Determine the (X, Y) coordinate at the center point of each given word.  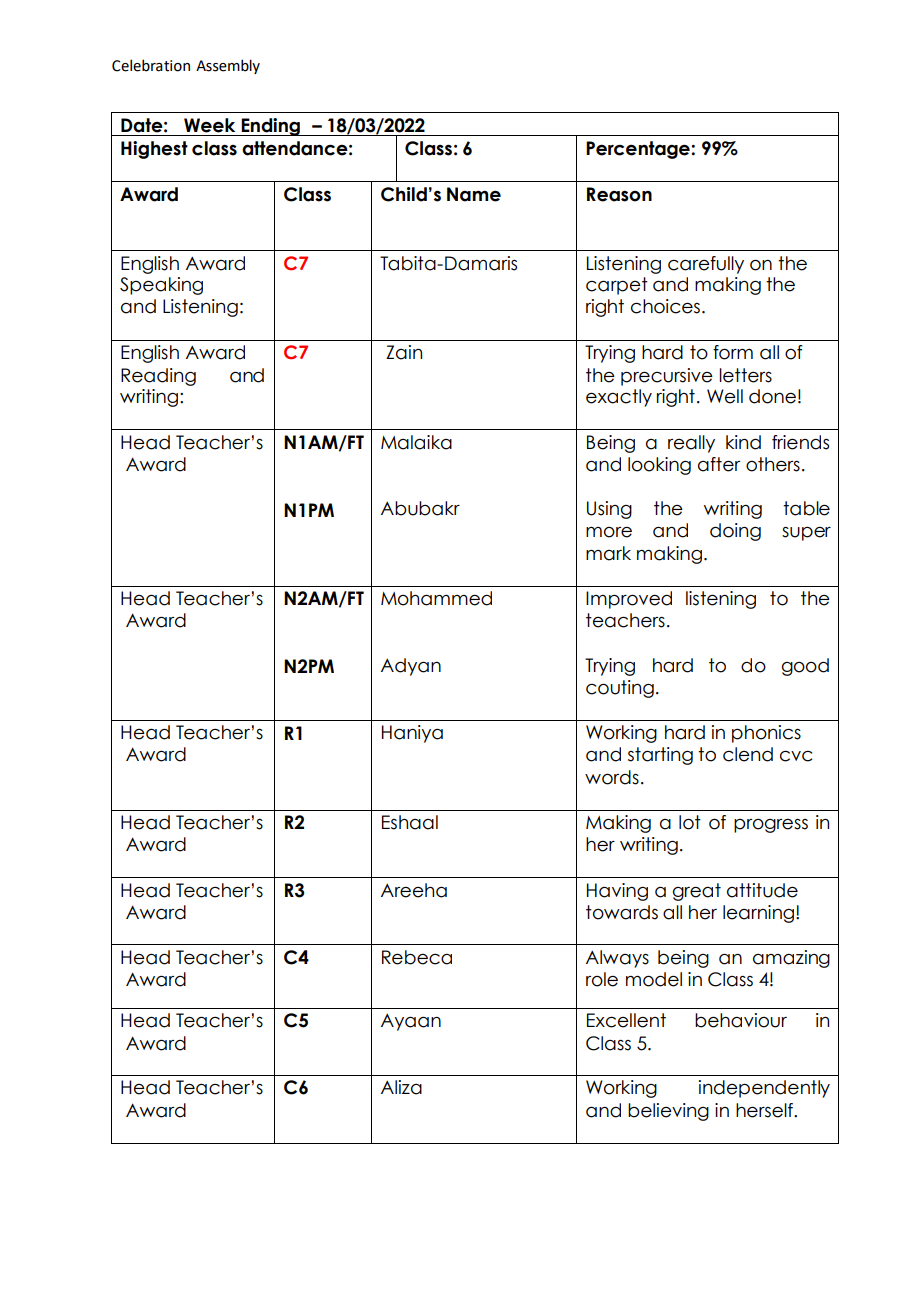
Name (474, 194)
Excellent (626, 1020)
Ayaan (411, 1022)
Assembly (228, 66)
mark (608, 553)
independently (764, 1089)
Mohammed (436, 598)
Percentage (639, 150)
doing (735, 532)
